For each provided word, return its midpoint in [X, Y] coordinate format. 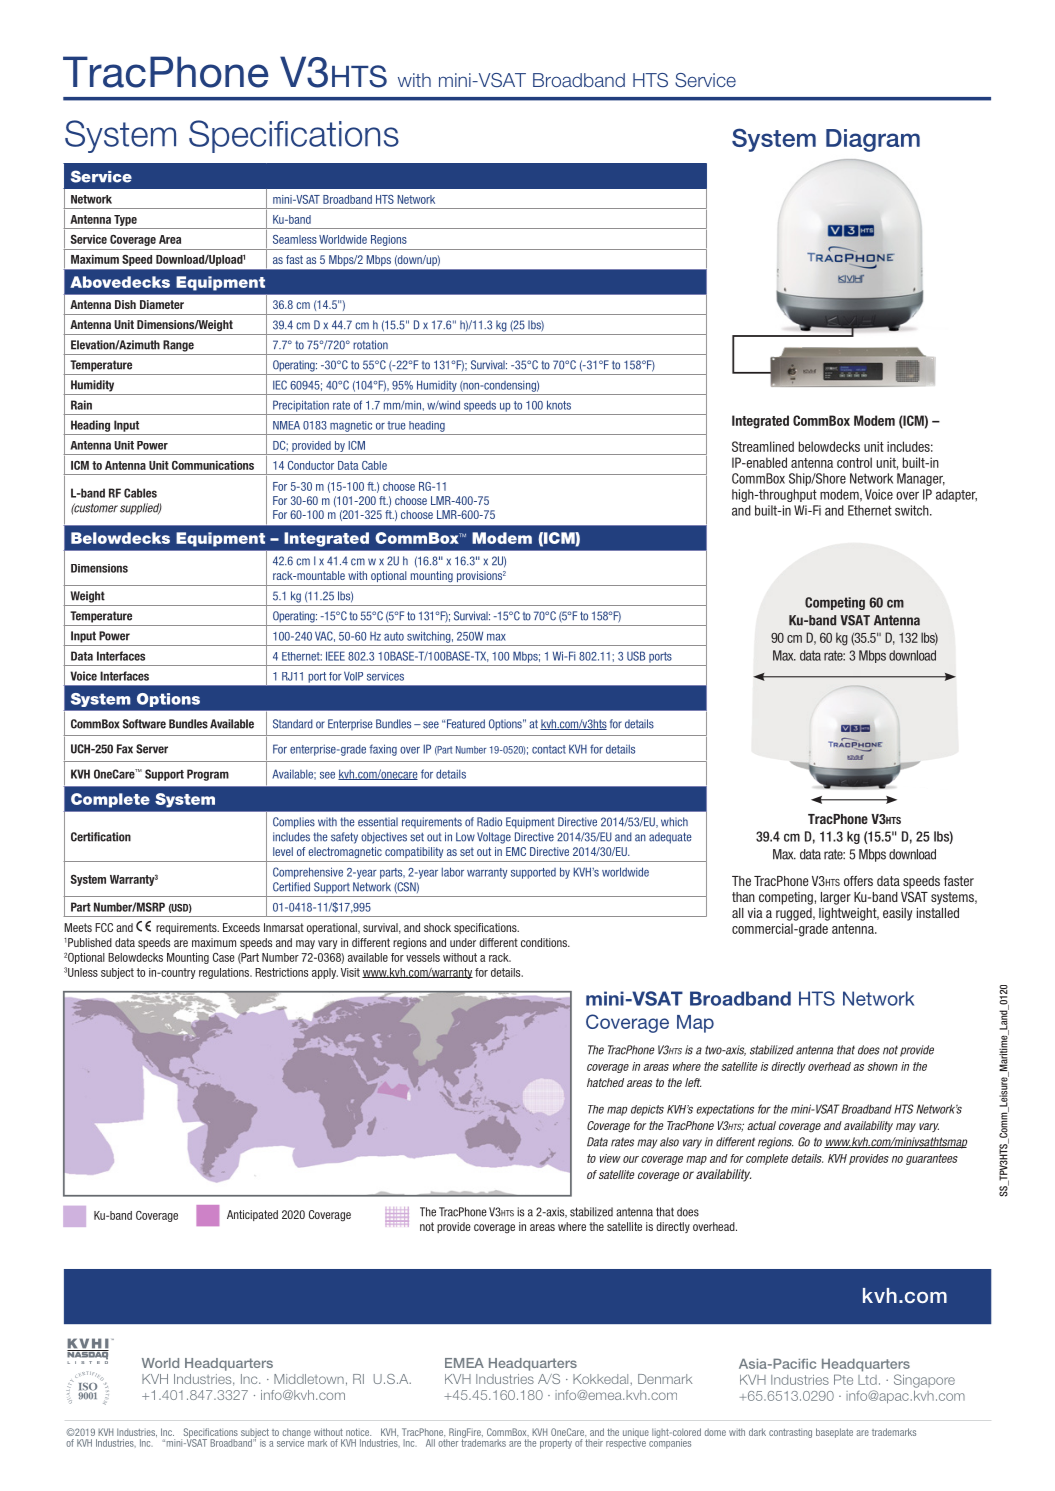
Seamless [295, 239]
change [296, 1434]
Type [125, 220]
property [556, 1444]
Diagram [873, 140]
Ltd [867, 1380]
